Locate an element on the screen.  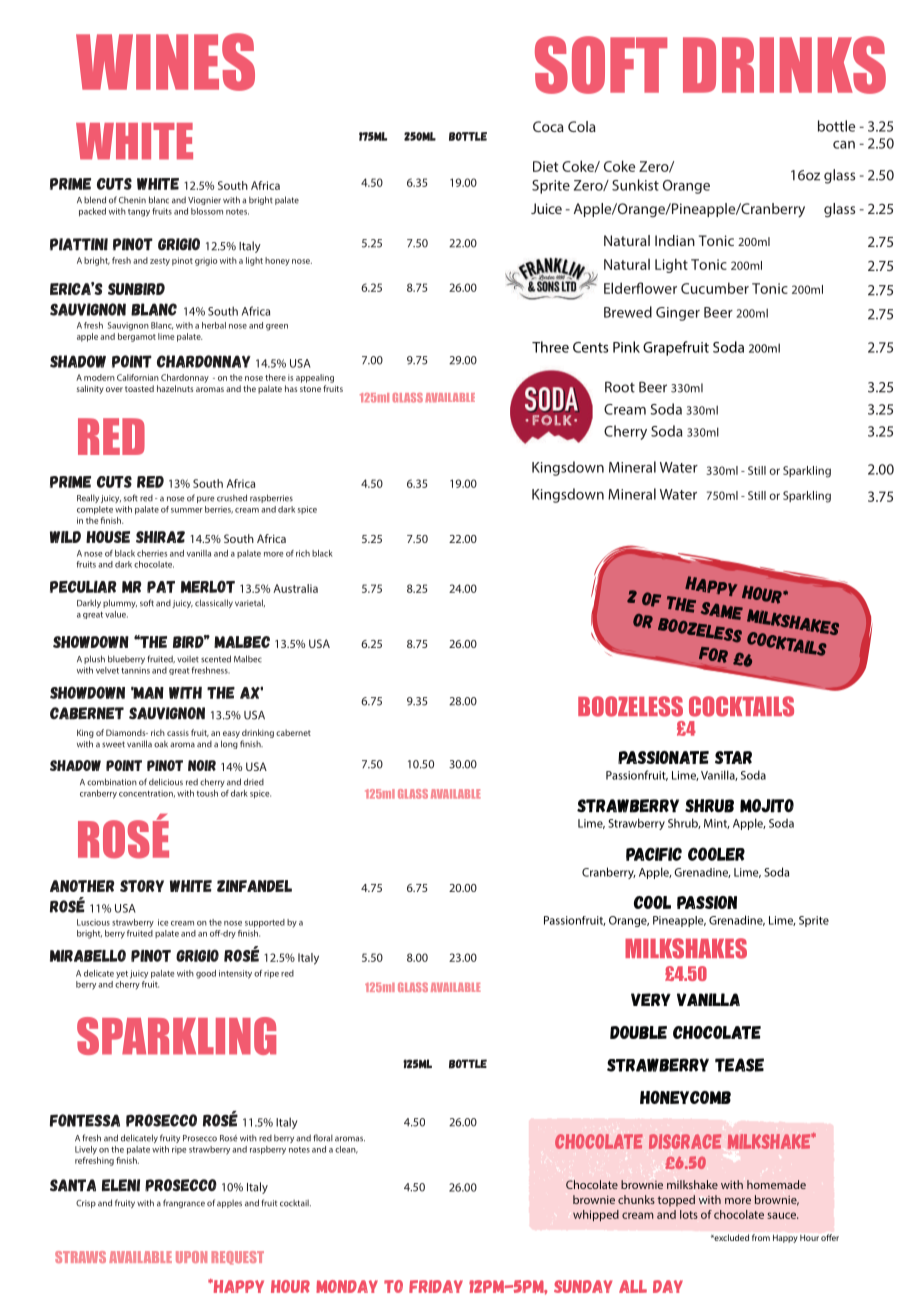
from is located at coordinates (761, 1237).
